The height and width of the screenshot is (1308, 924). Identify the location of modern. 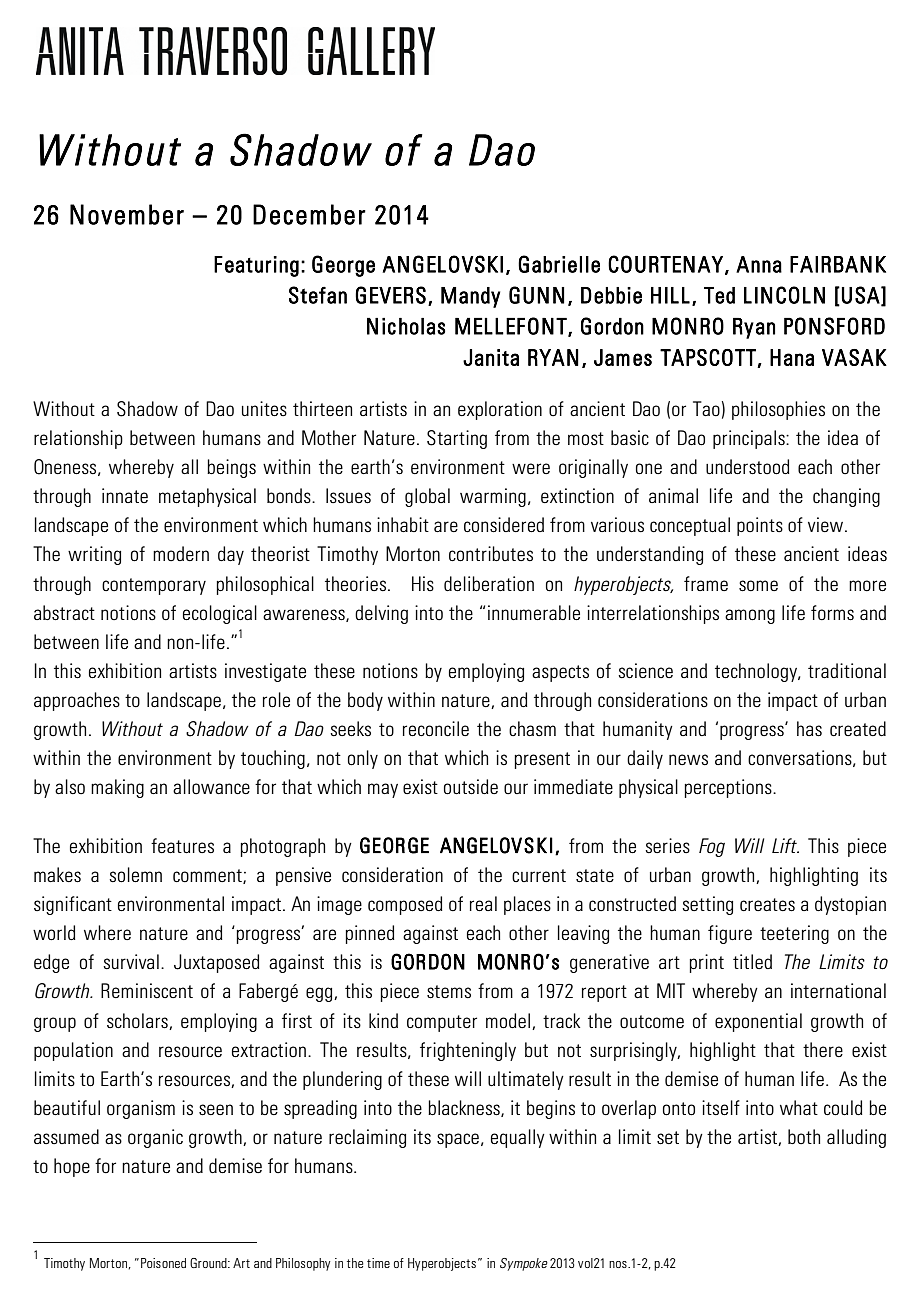
(181, 553).
